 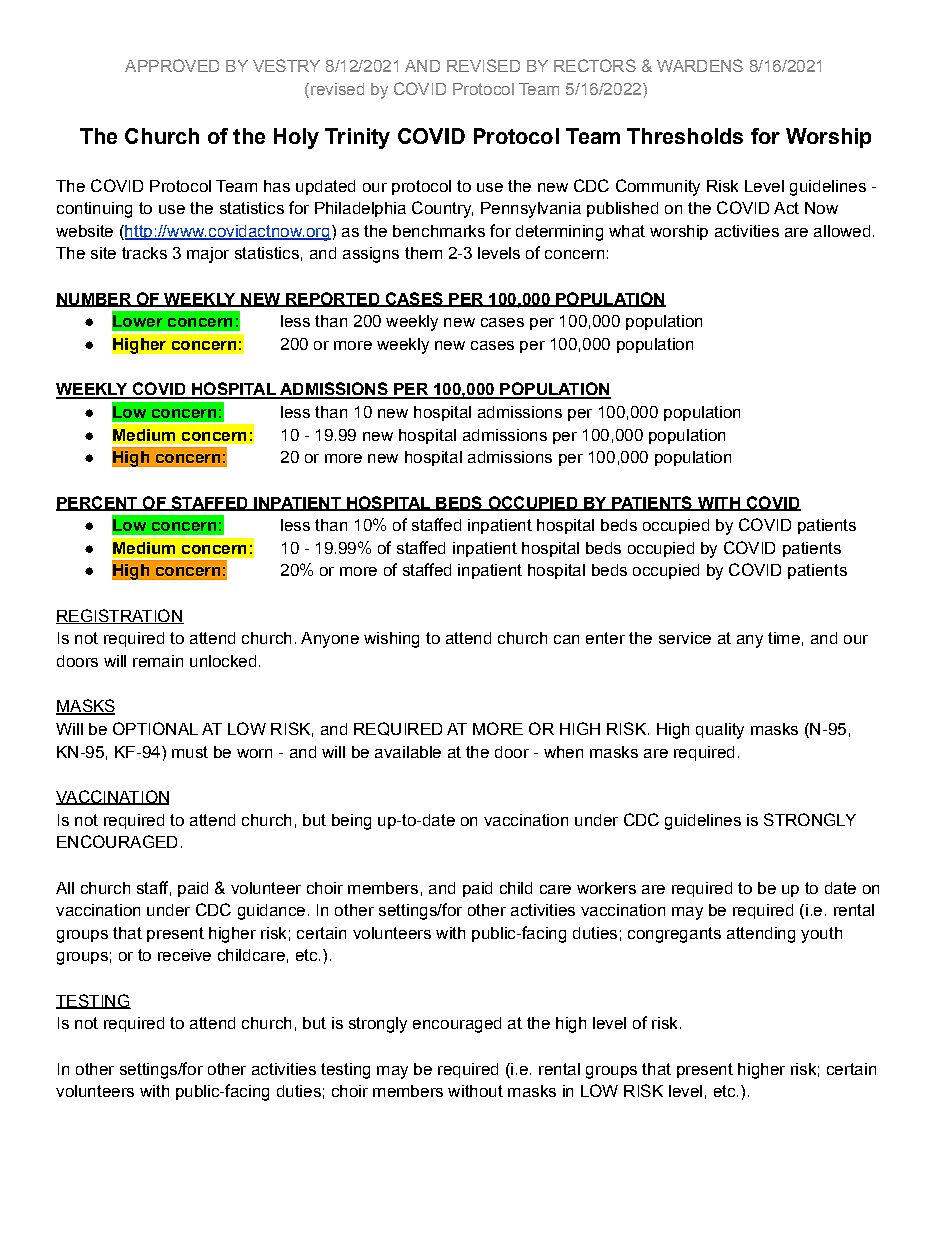 What do you see at coordinates (700, 65) in the image?
I see `WARDENS` at bounding box center [700, 65].
